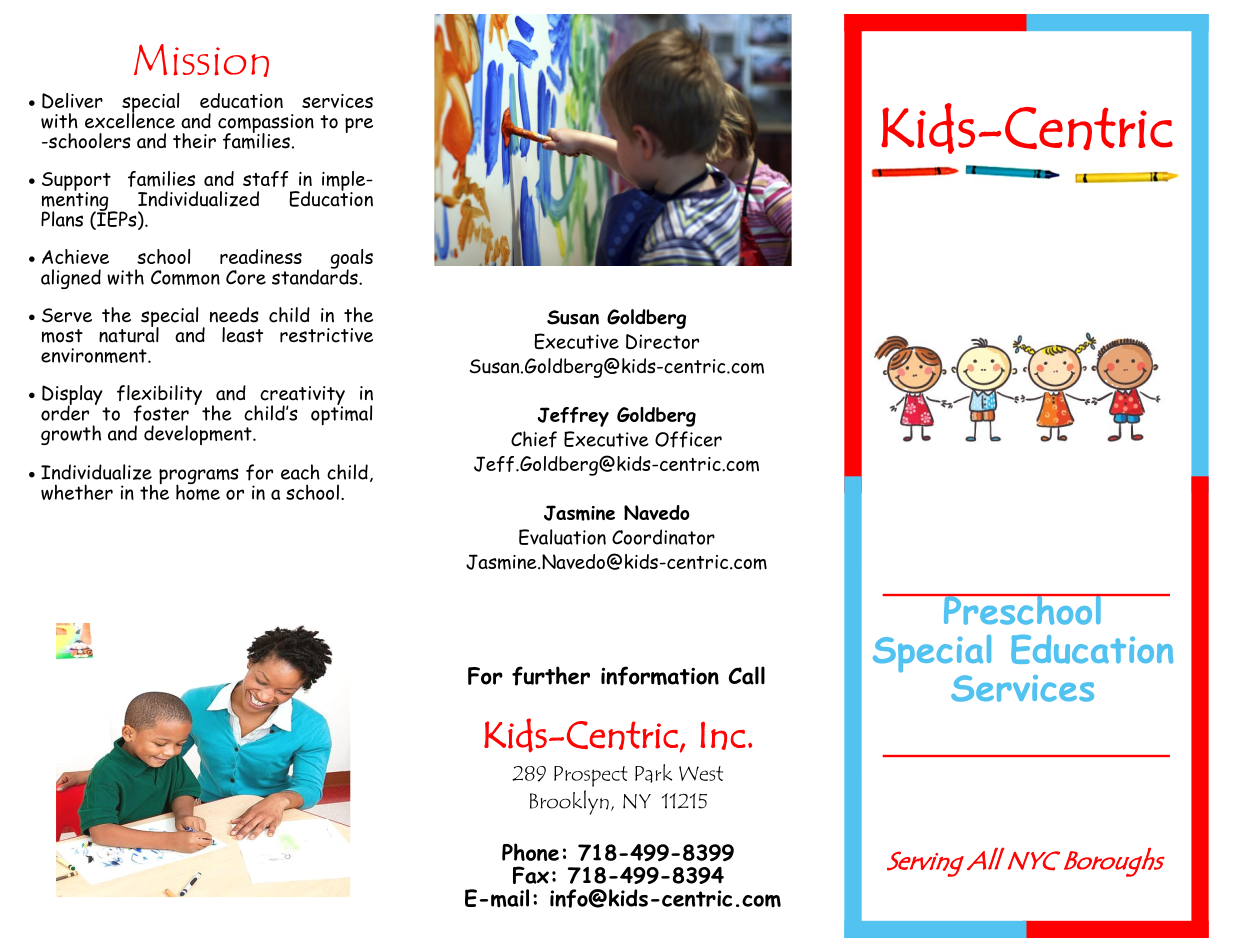 This screenshot has width=1233, height=952. Describe the element at coordinates (341, 414) in the screenshot. I see `optimal` at that location.
